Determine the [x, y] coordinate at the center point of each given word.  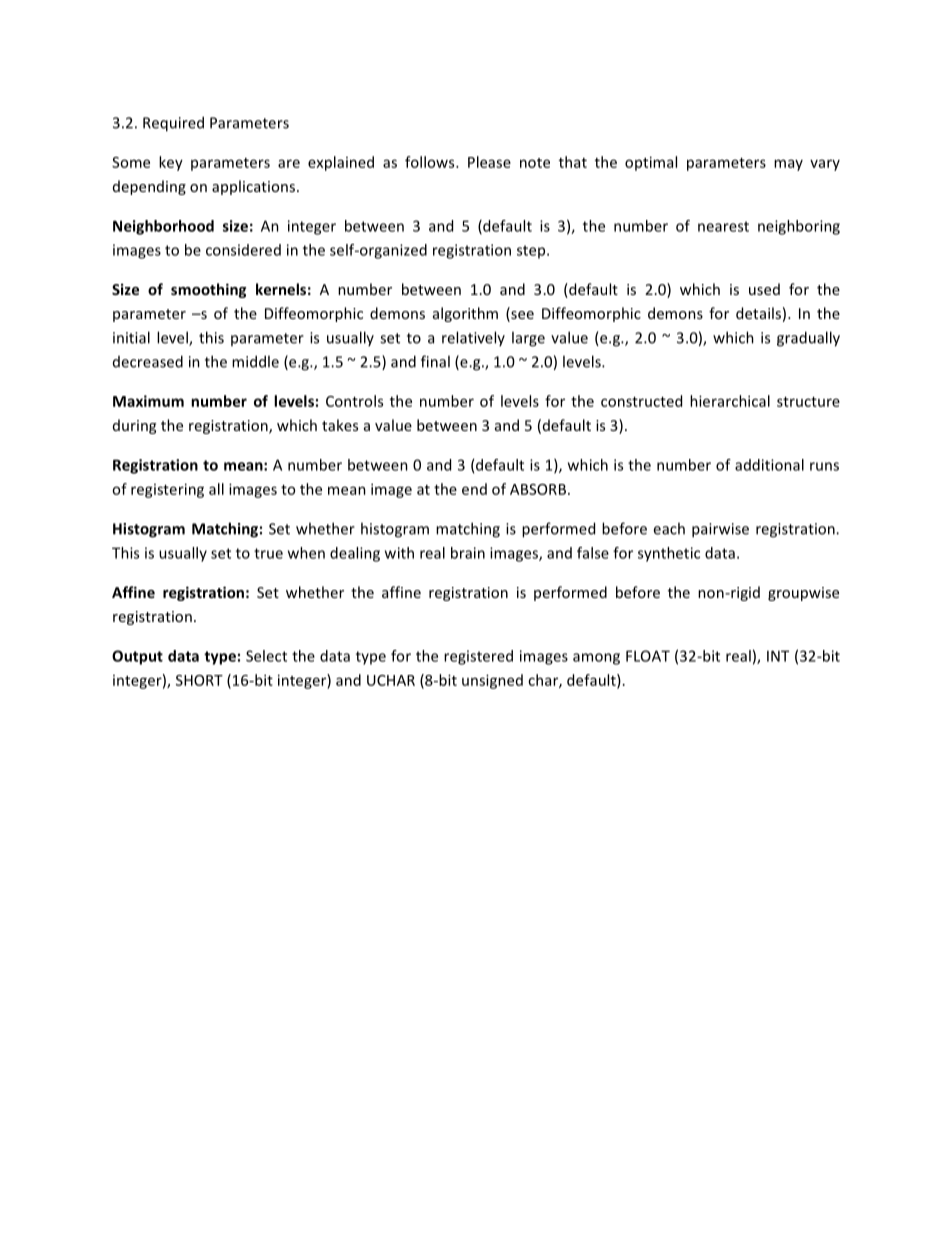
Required [173, 124]
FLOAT [648, 656]
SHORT [199, 680]
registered [478, 657]
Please [489, 162]
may [788, 165]
